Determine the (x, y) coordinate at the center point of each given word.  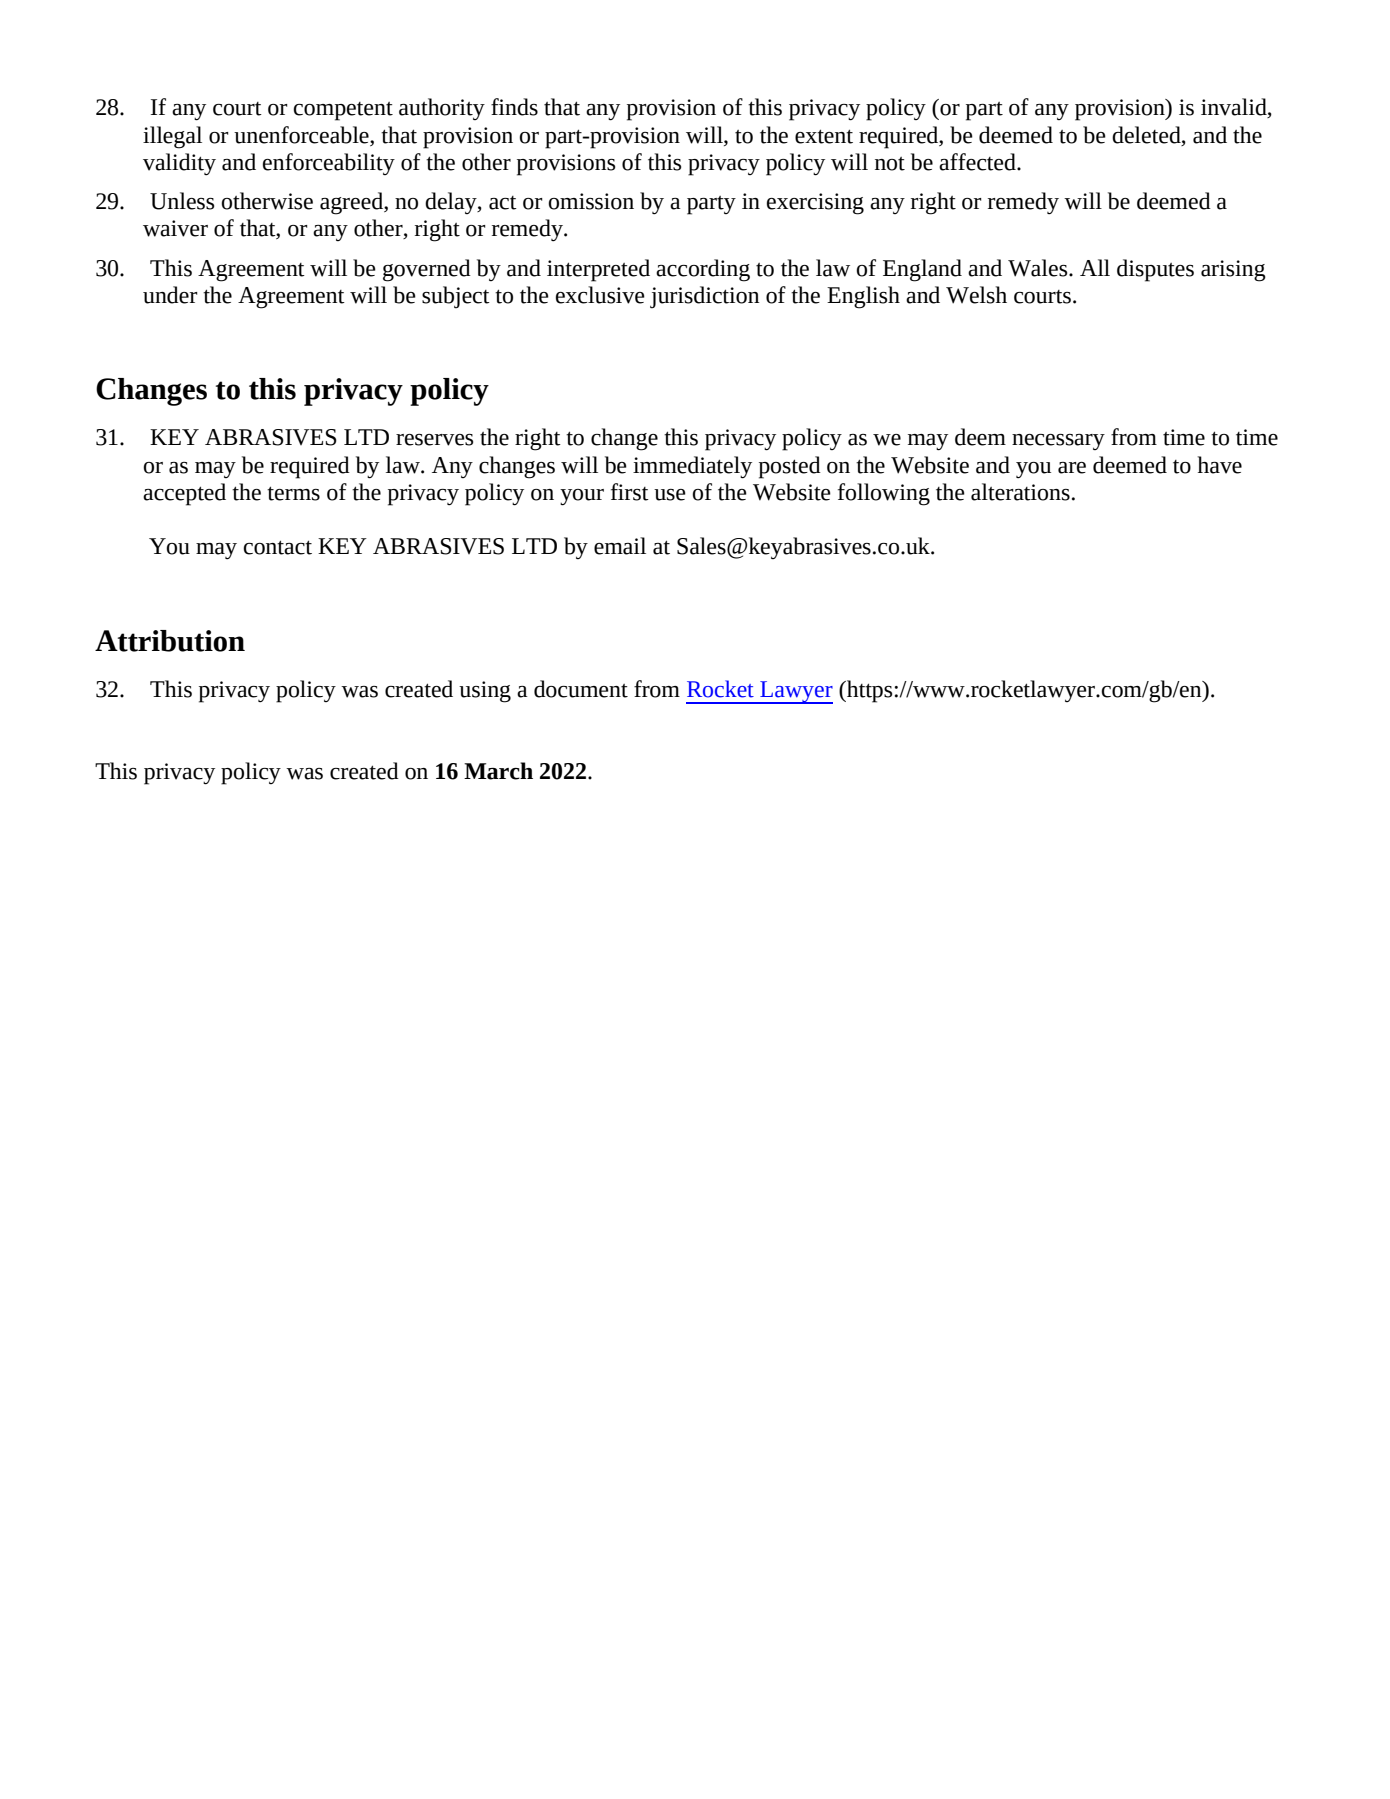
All (1095, 267)
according (703, 270)
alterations (1020, 492)
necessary (1058, 442)
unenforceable (302, 135)
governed (427, 270)
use (670, 495)
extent (824, 136)
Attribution (170, 641)
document (581, 689)
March (498, 771)
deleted (1147, 135)
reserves (434, 440)
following (884, 494)
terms (293, 493)
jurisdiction (704, 297)
